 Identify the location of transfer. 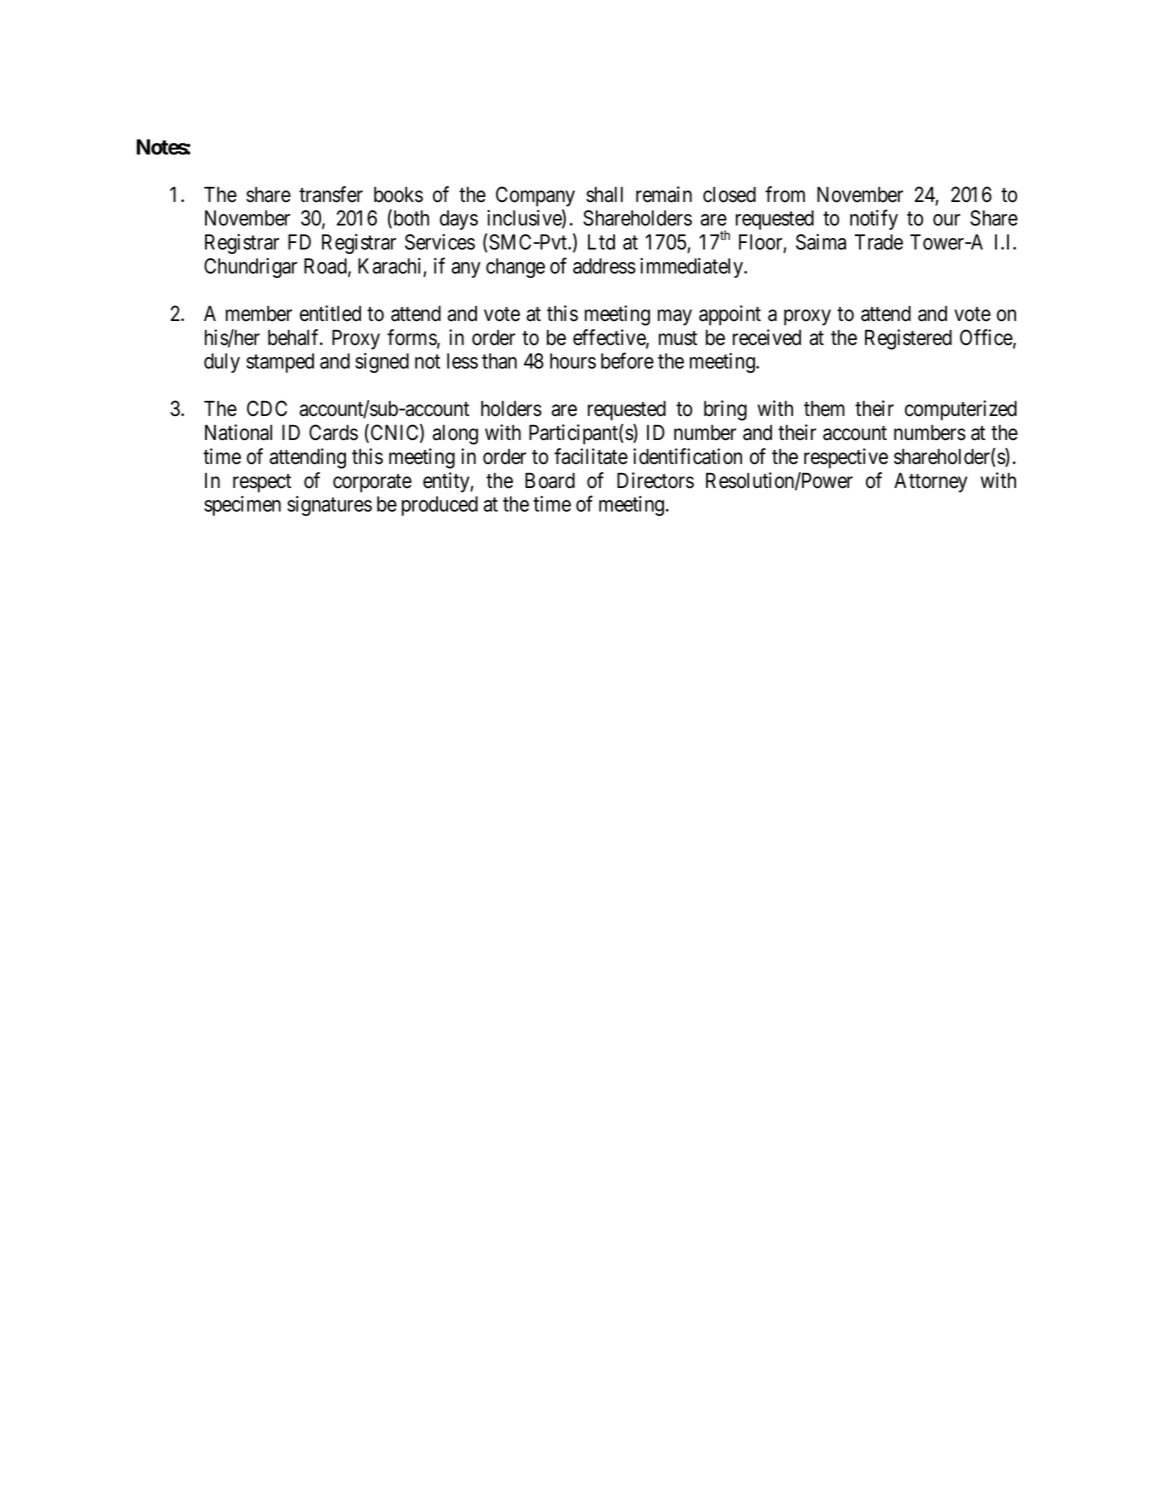
(331, 194).
